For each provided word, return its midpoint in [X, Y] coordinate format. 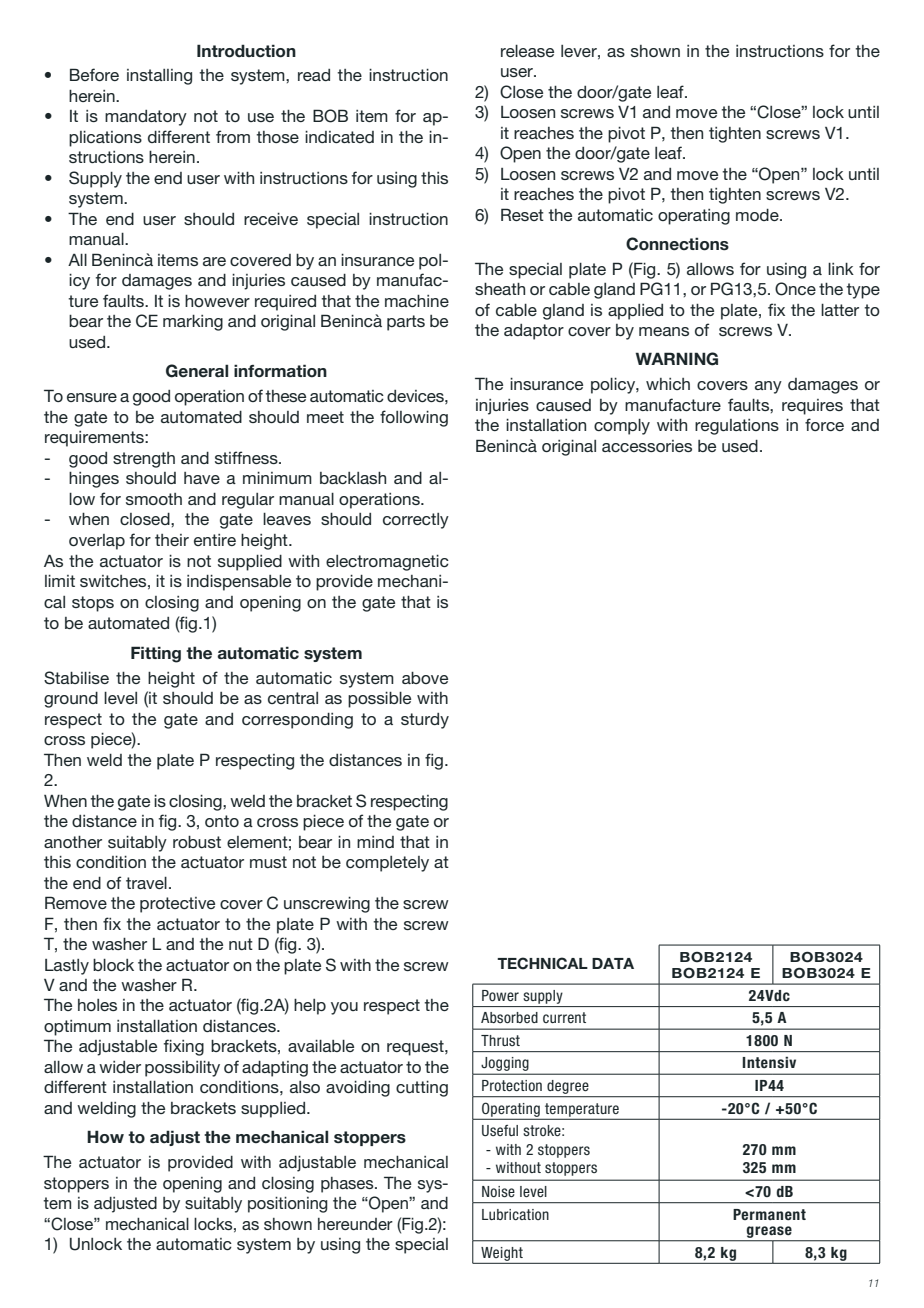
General [197, 371]
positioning [288, 1205]
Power [500, 995]
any [768, 387]
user [518, 72]
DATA [613, 963]
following [414, 418]
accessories [647, 446]
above [425, 678]
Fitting [156, 654]
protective [177, 905]
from [233, 136]
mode [758, 215]
